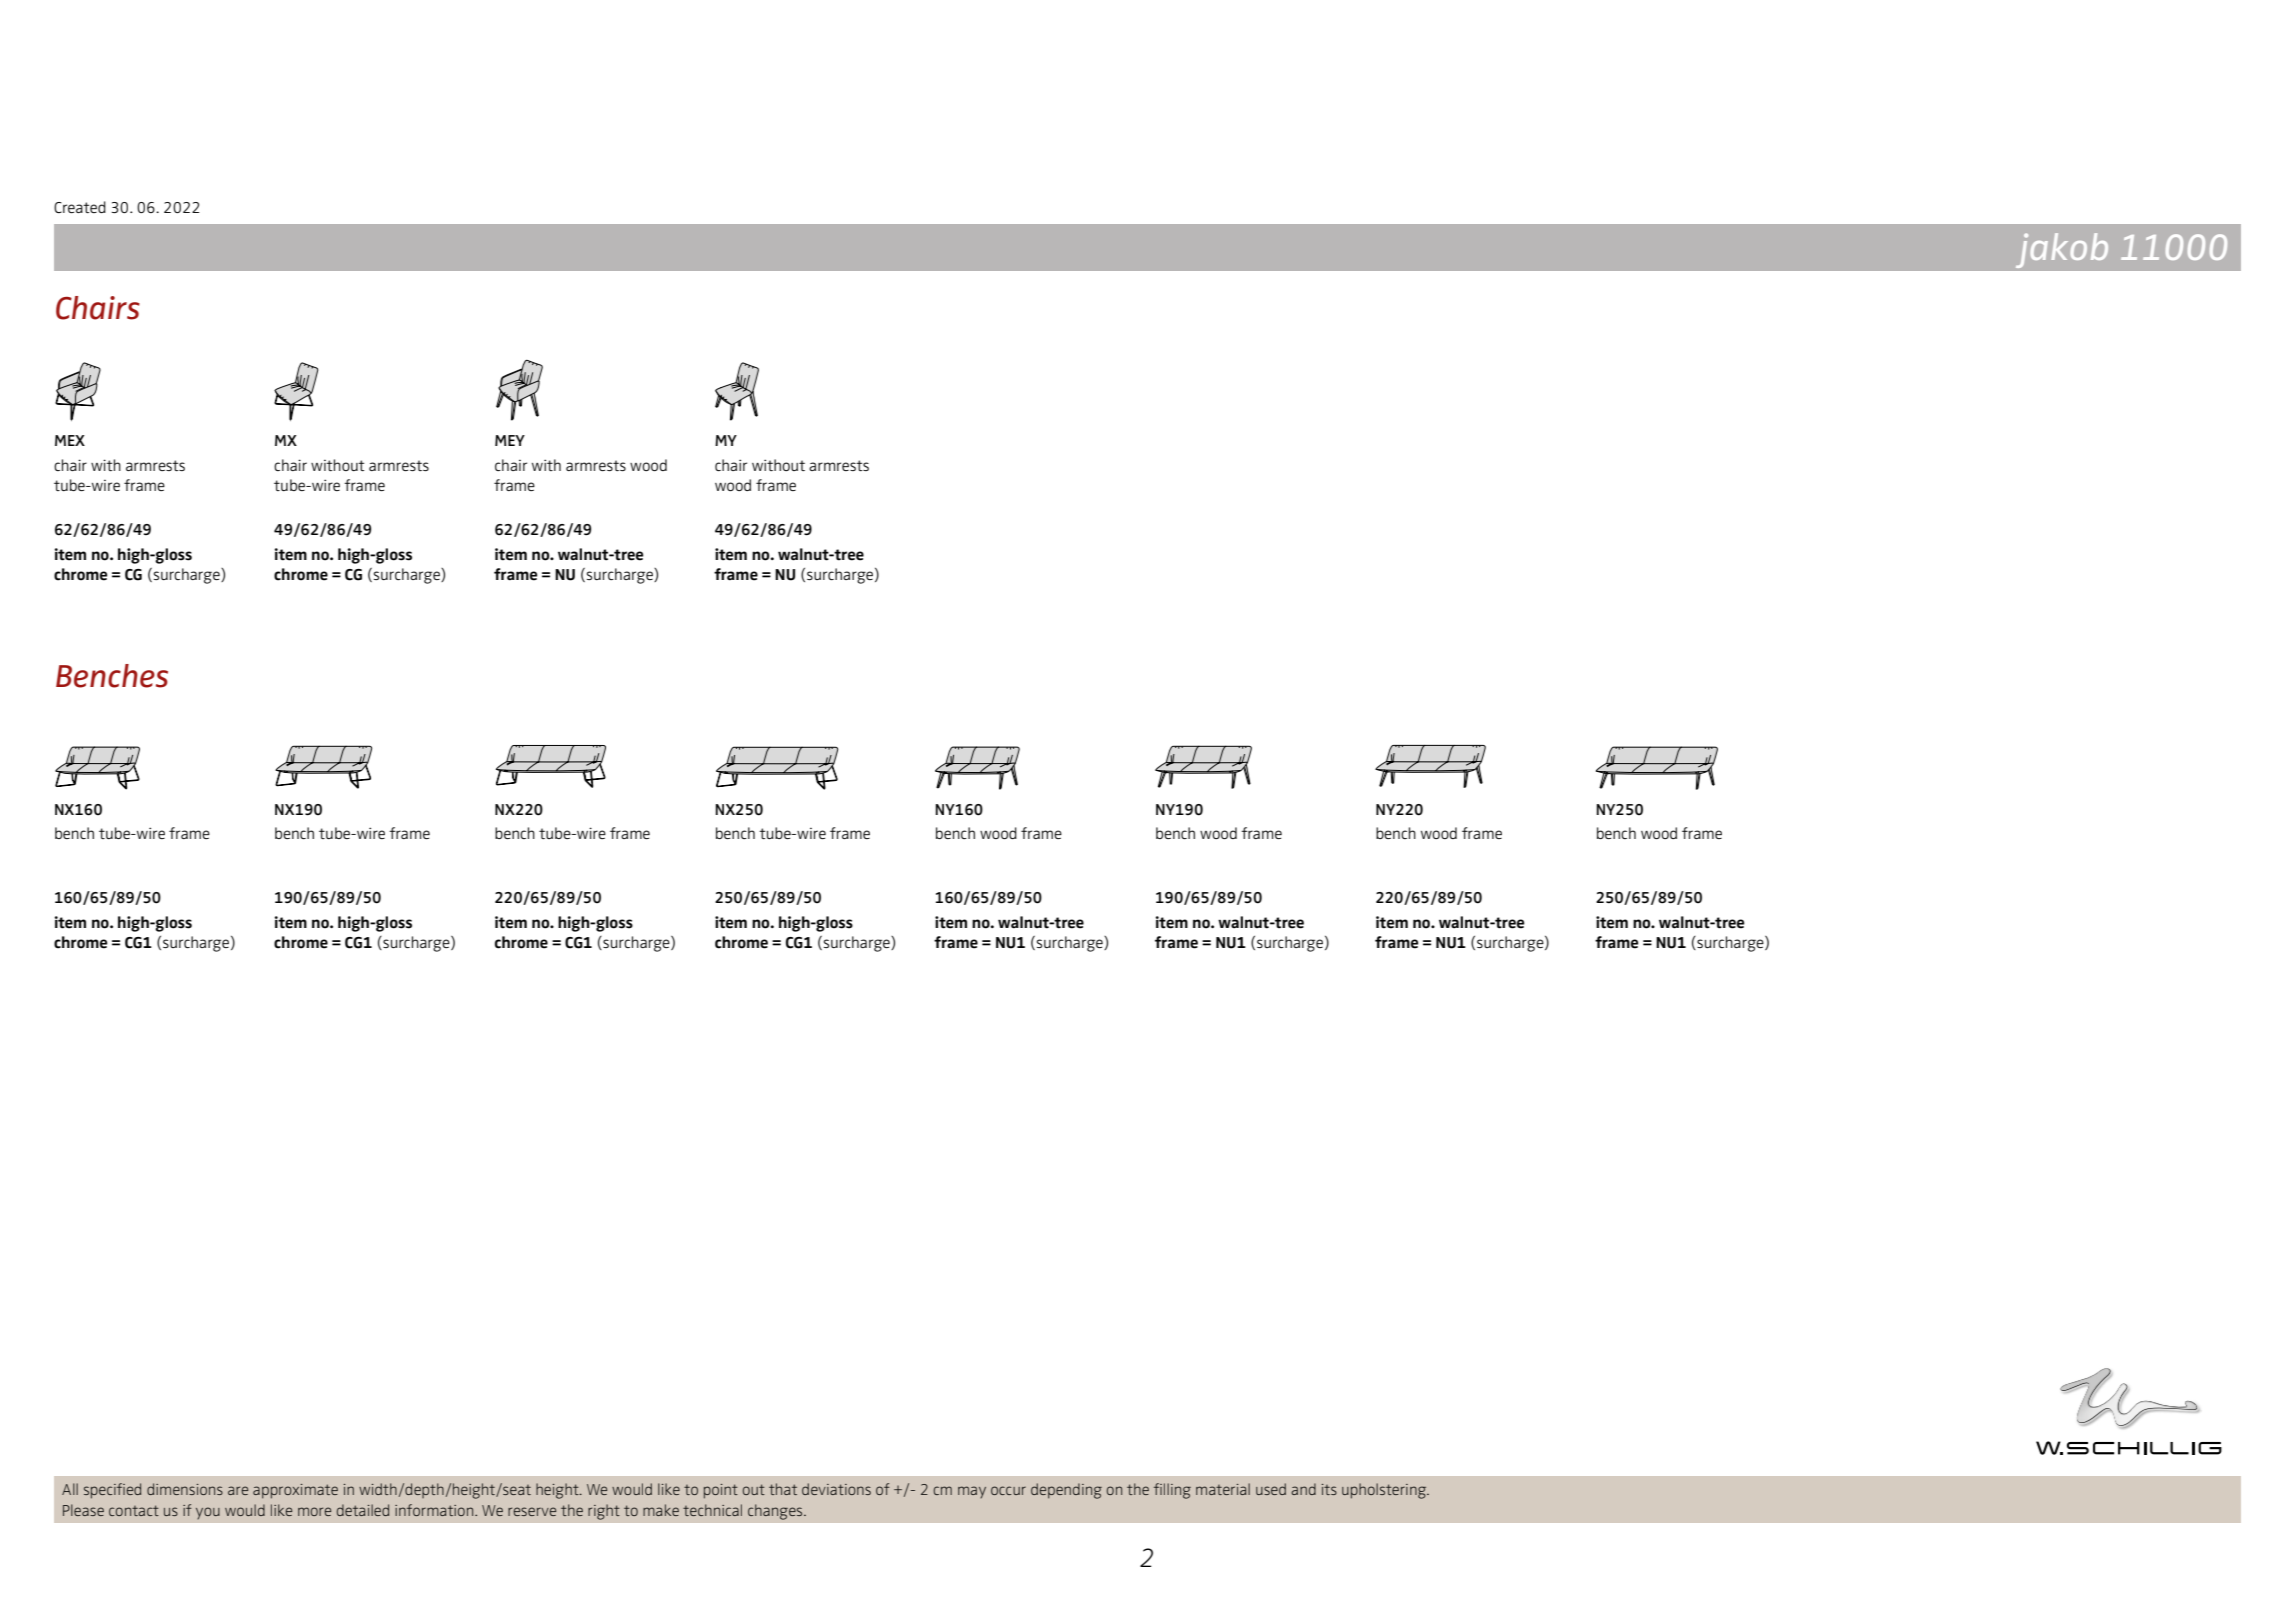 The image size is (2295, 1623). Describe the element at coordinates (1172, 1491) in the page. I see `filling` at that location.
